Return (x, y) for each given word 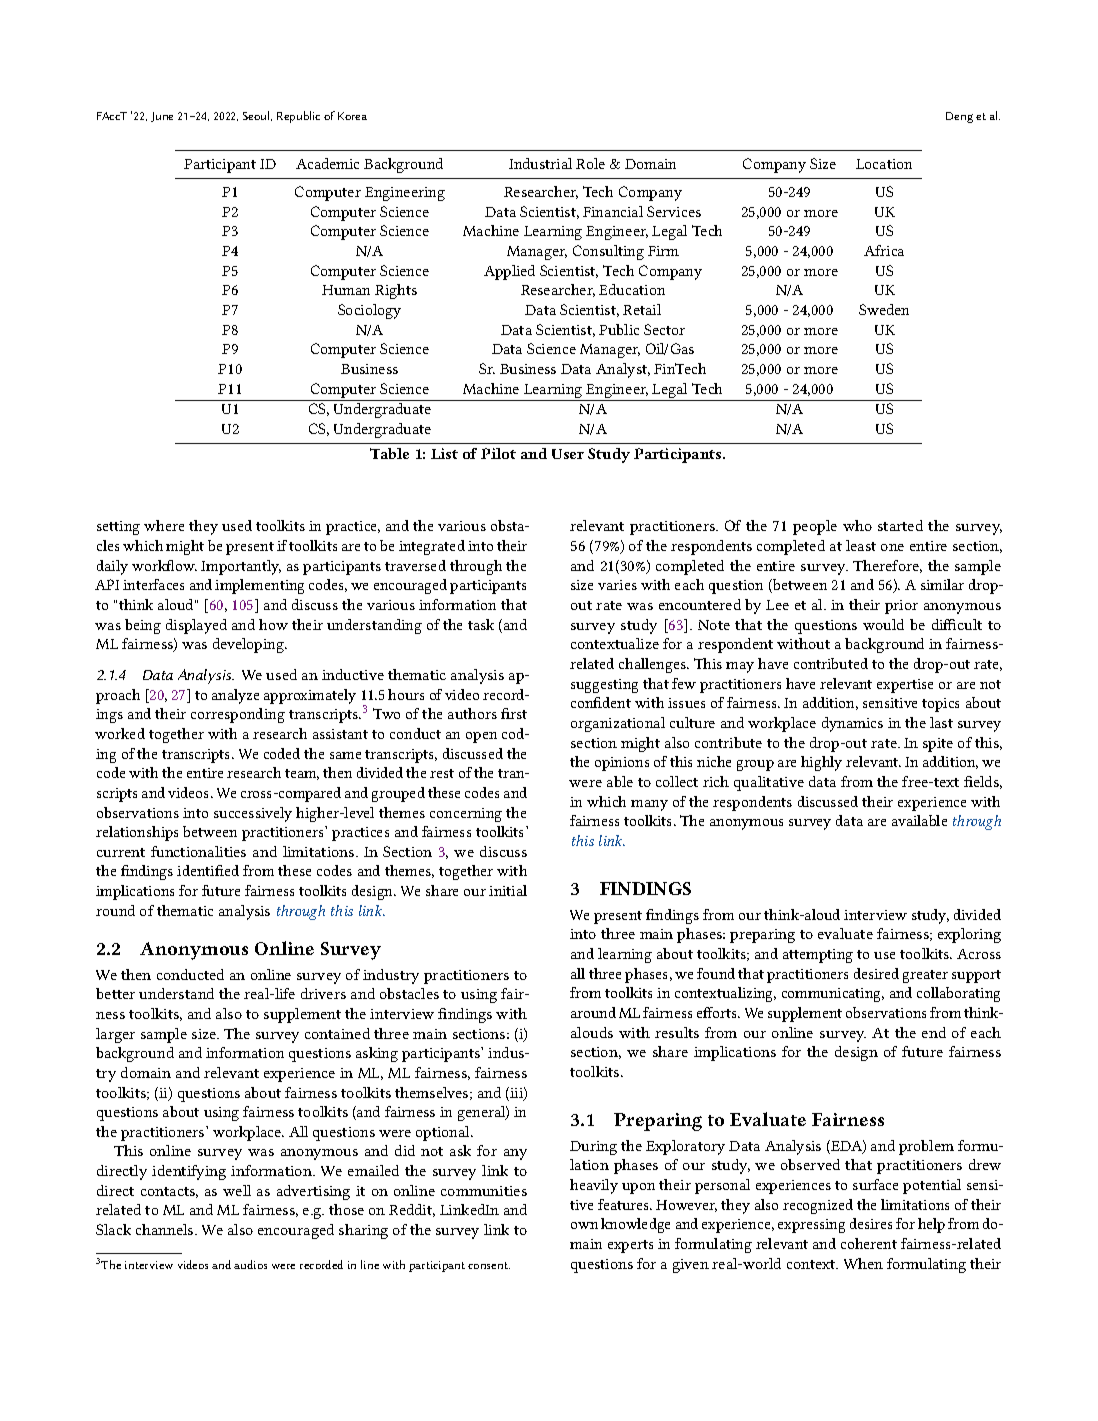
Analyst (623, 370)
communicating (833, 995)
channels (166, 1229)
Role (590, 163)
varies (617, 585)
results (677, 1032)
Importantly (241, 567)
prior (901, 607)
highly (821, 763)
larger (115, 1035)
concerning (466, 815)
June (162, 117)
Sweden (884, 309)
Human (346, 290)
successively (253, 814)
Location (884, 164)
